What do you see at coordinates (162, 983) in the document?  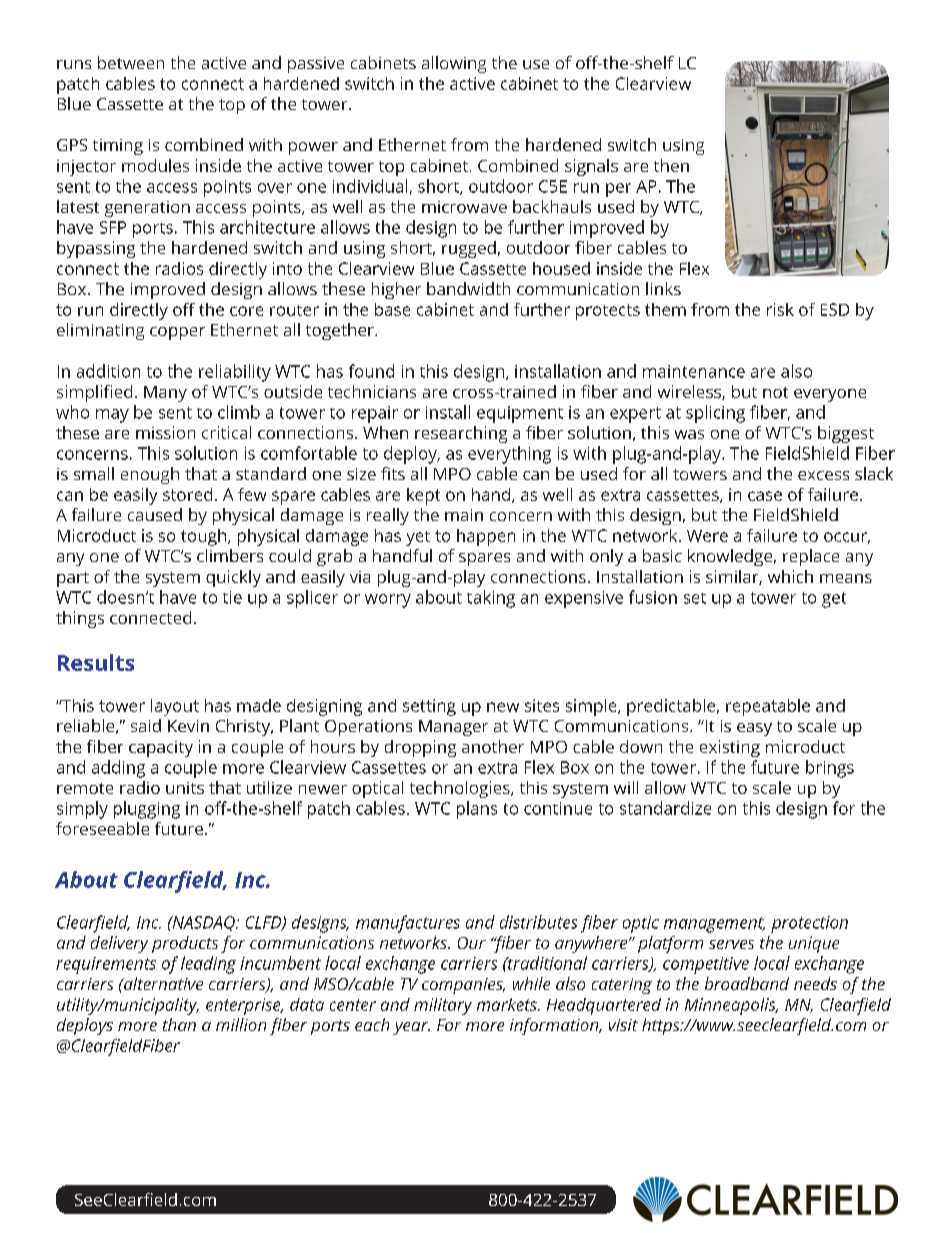 I see `alternative` at bounding box center [162, 983].
